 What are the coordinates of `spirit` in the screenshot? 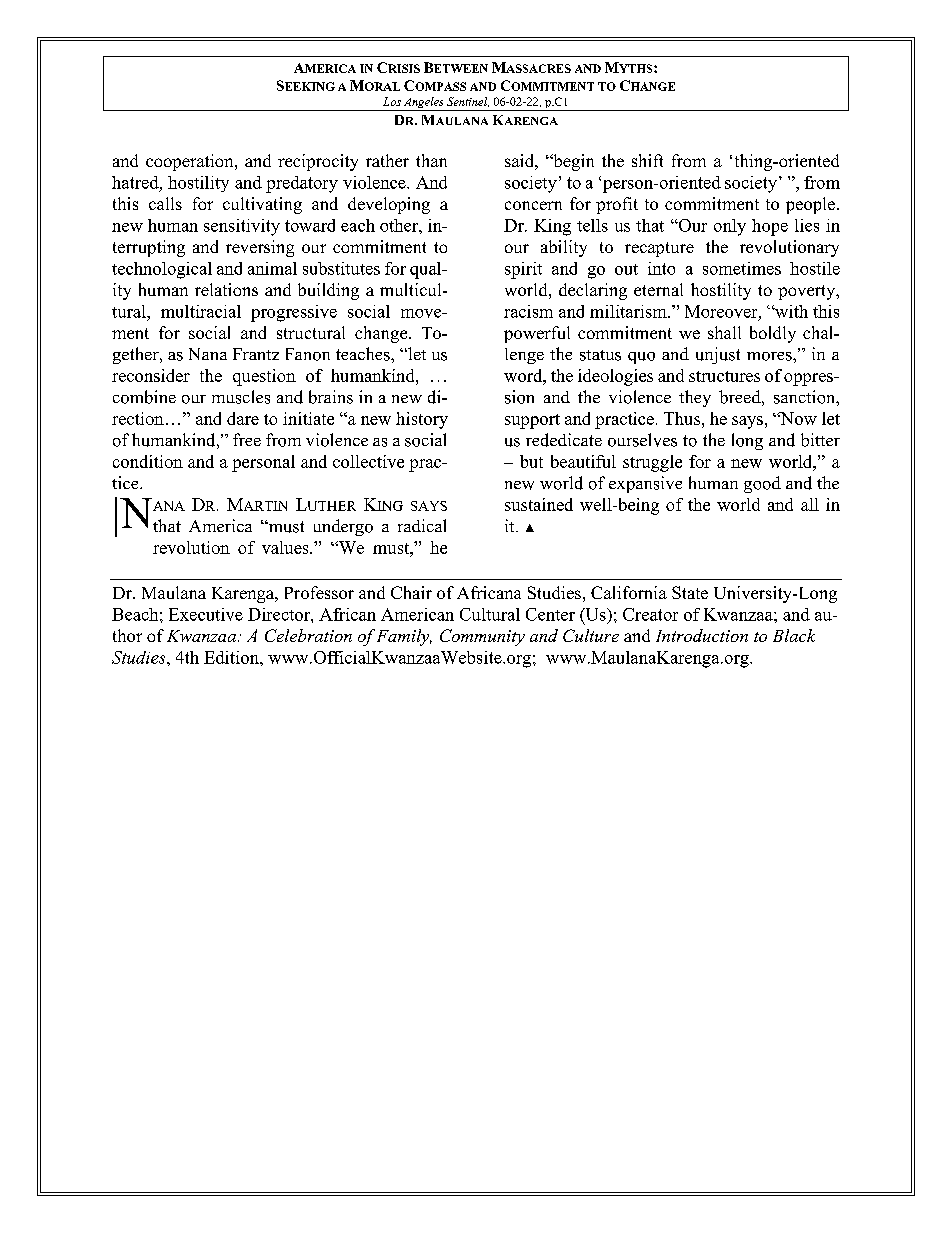 It's located at (523, 270).
